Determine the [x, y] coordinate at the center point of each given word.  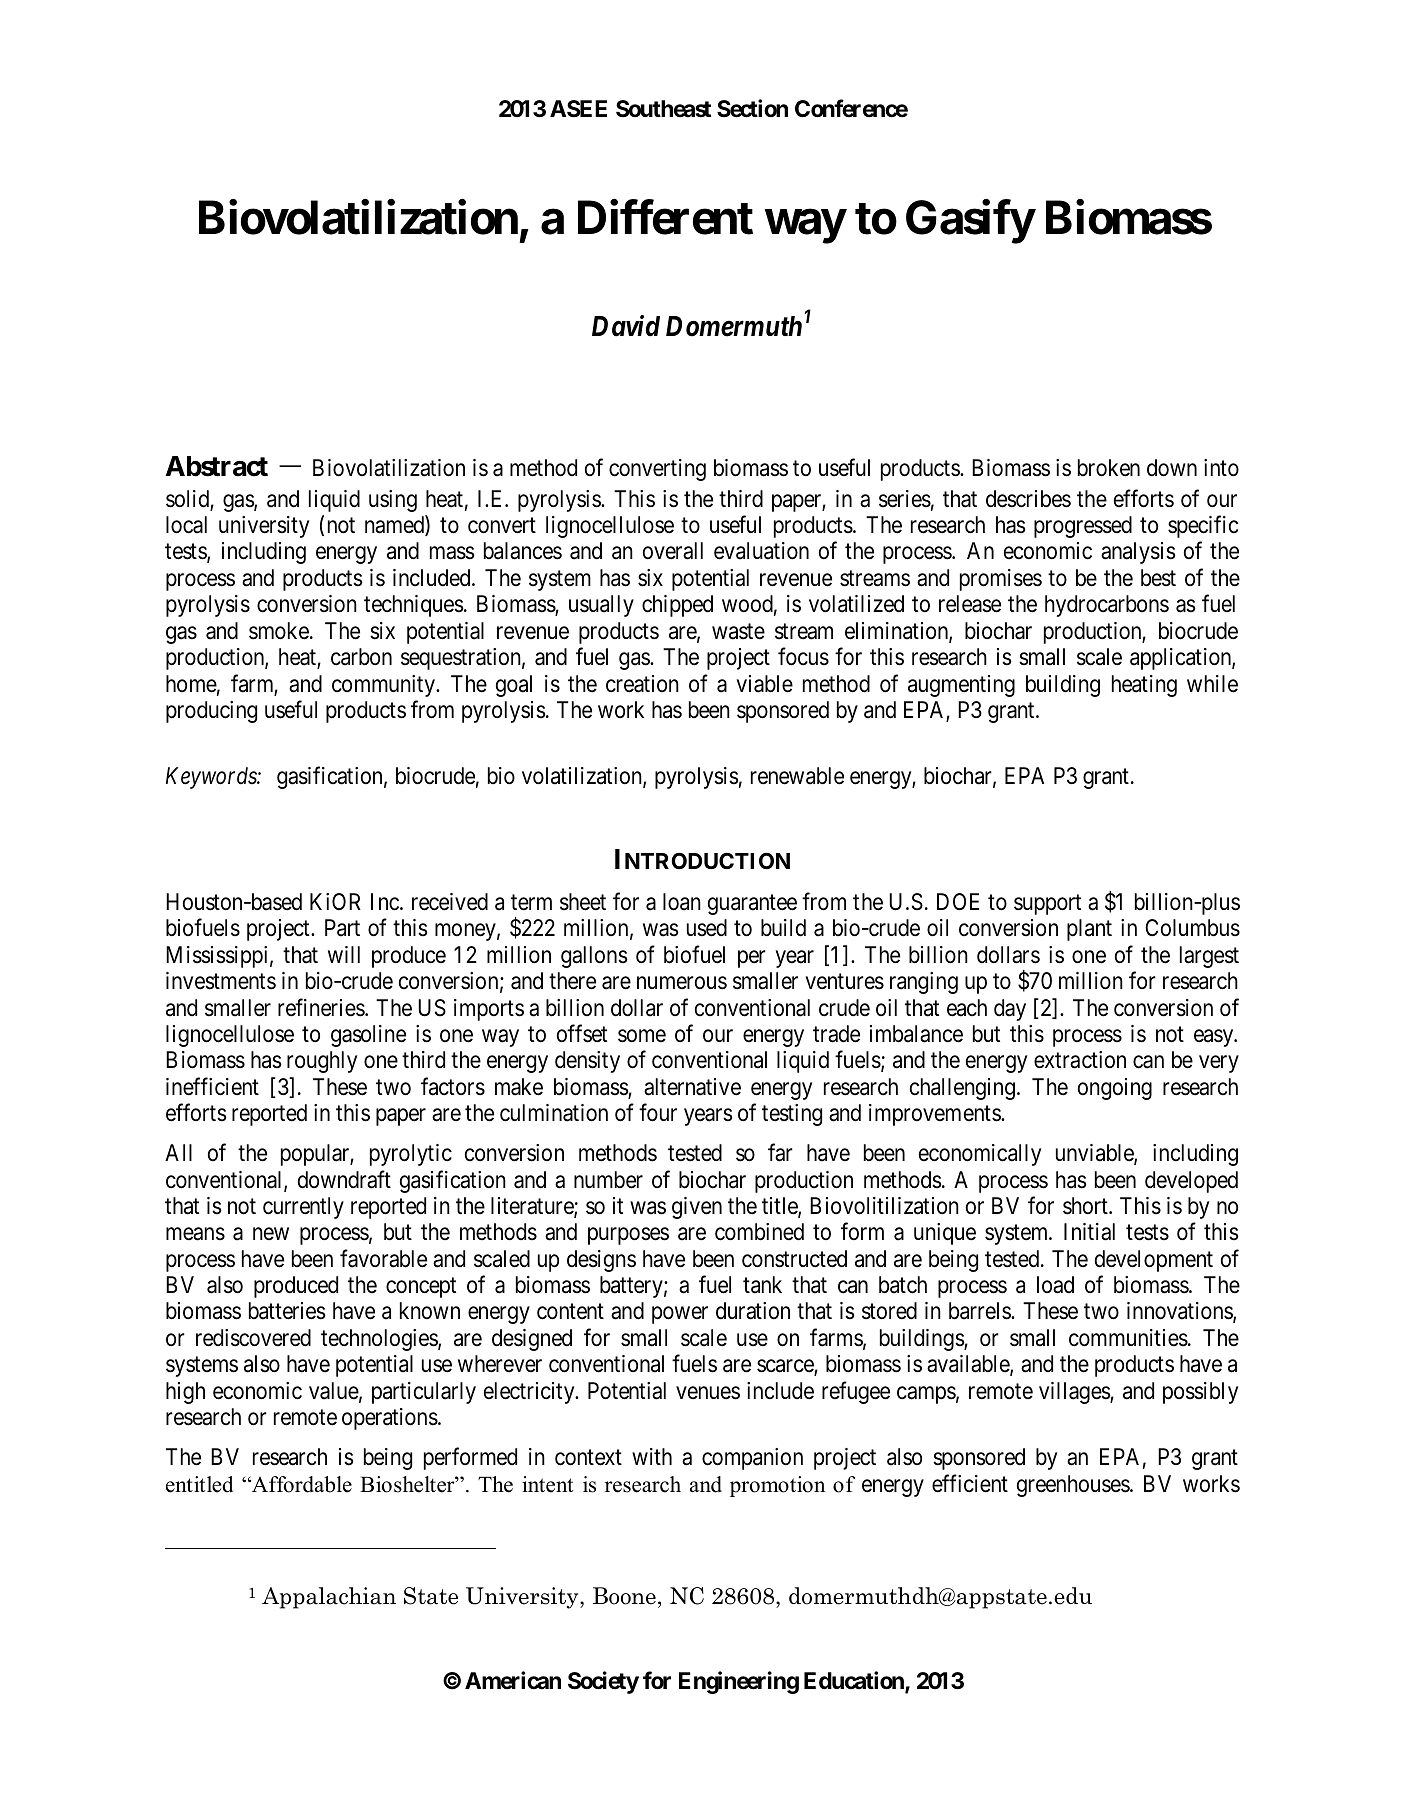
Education [855, 1681]
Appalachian [329, 1598]
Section [752, 108]
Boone [624, 1596]
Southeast [663, 109]
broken [1109, 468]
